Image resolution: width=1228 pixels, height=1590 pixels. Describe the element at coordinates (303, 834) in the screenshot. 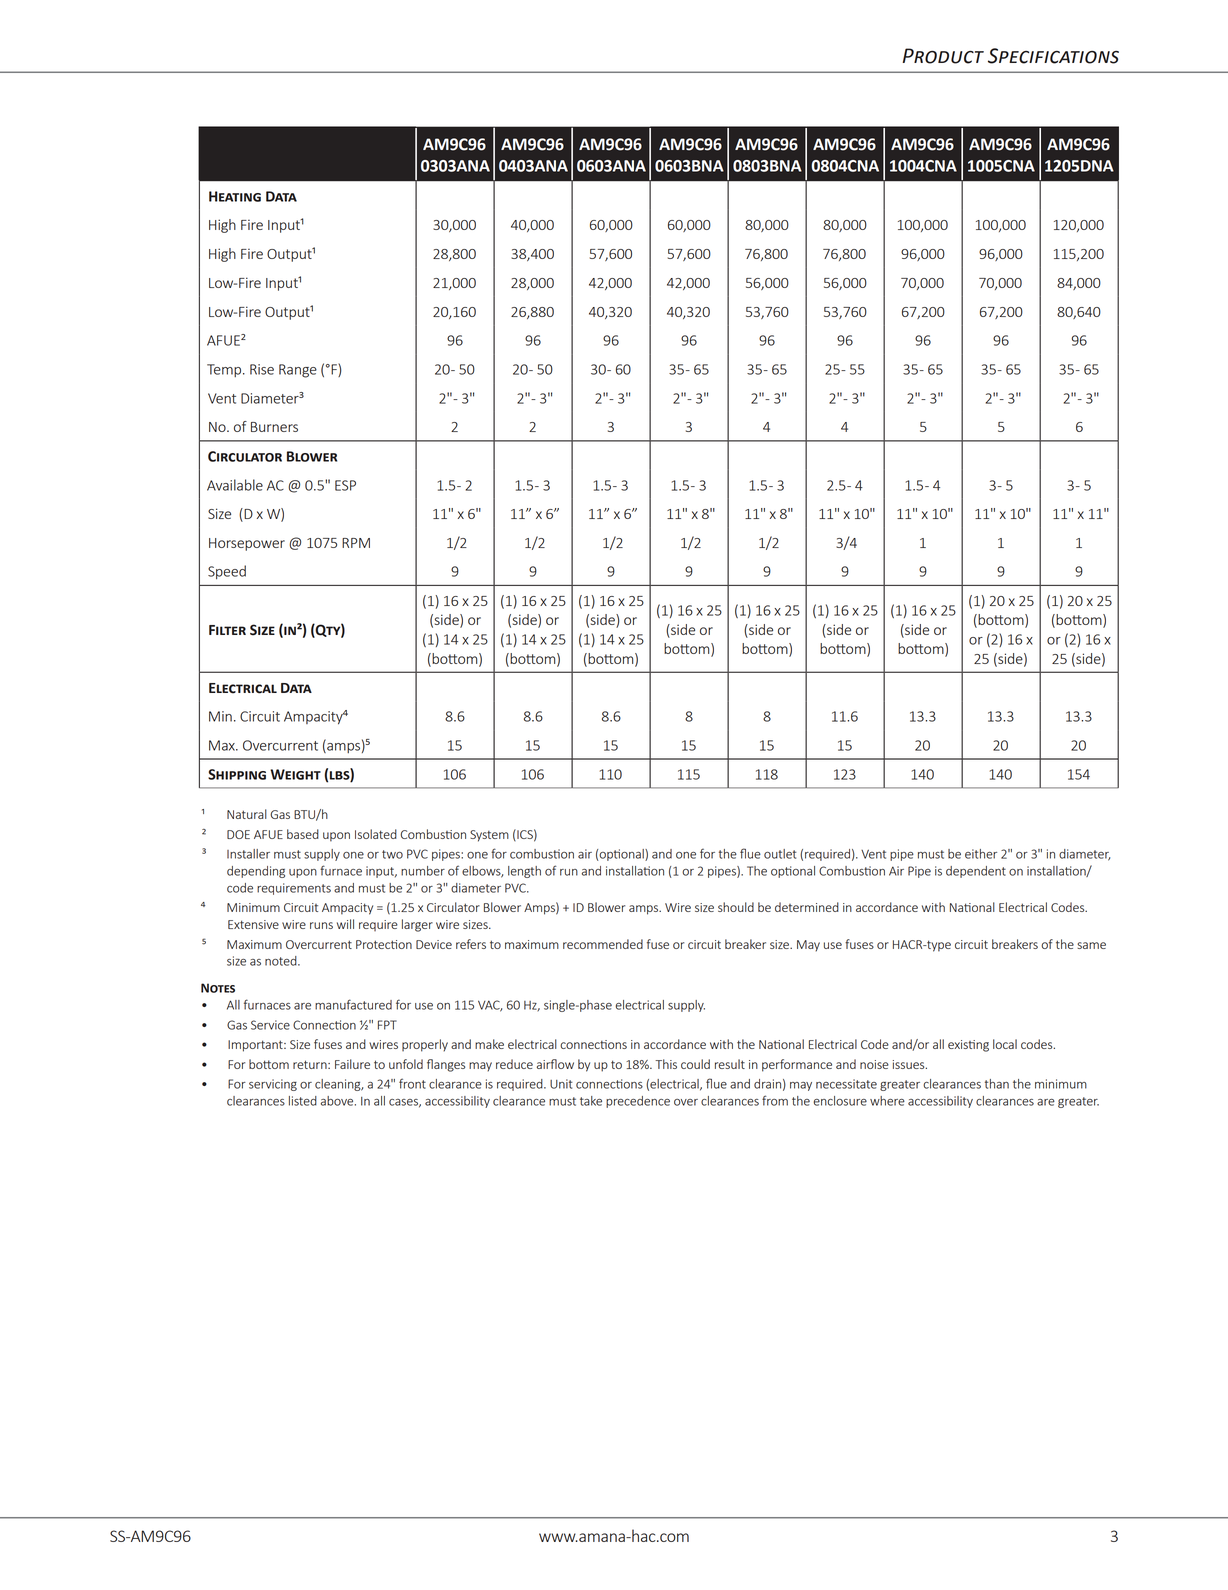

I see `based` at that location.
